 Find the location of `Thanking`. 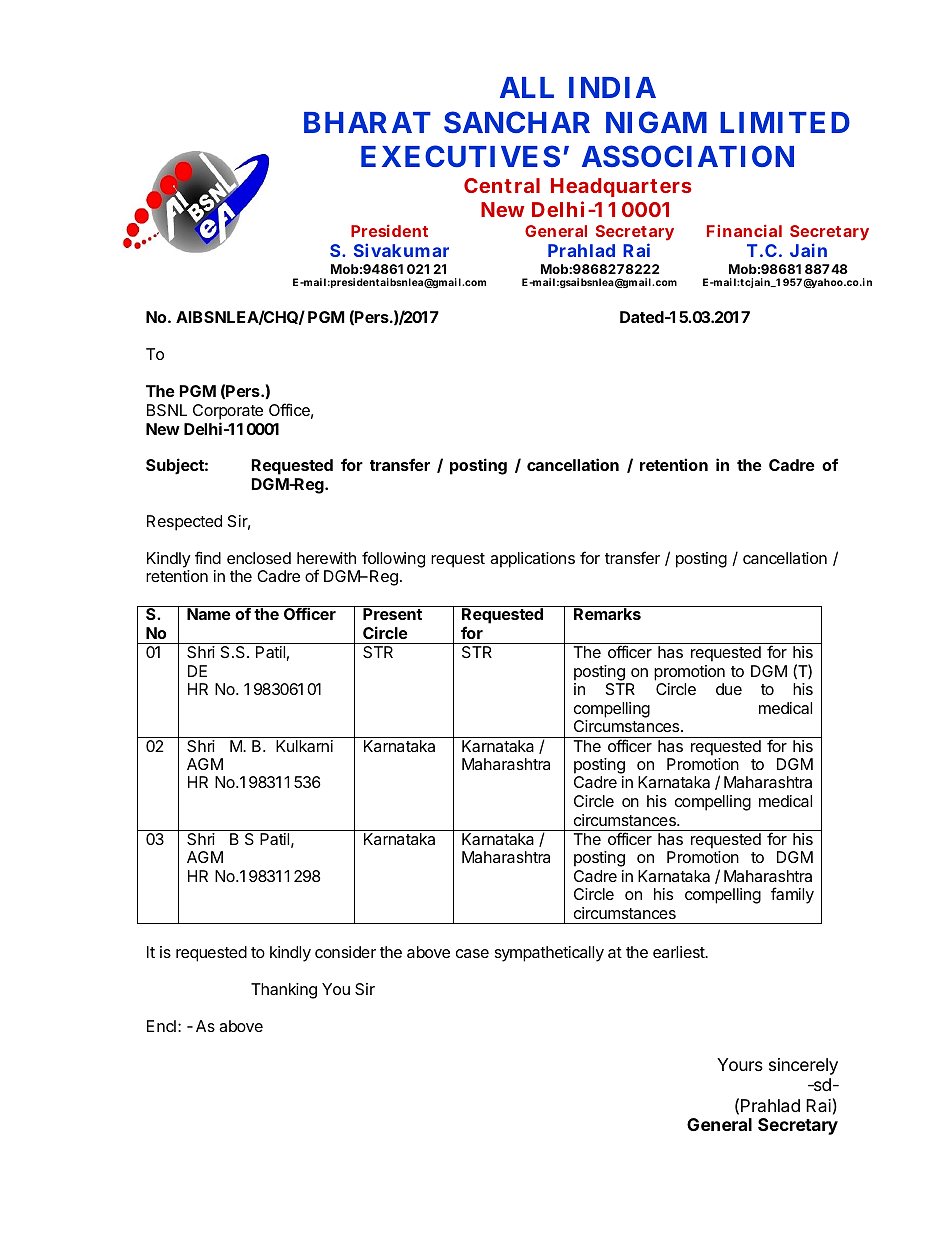

Thanking is located at coordinates (284, 991).
